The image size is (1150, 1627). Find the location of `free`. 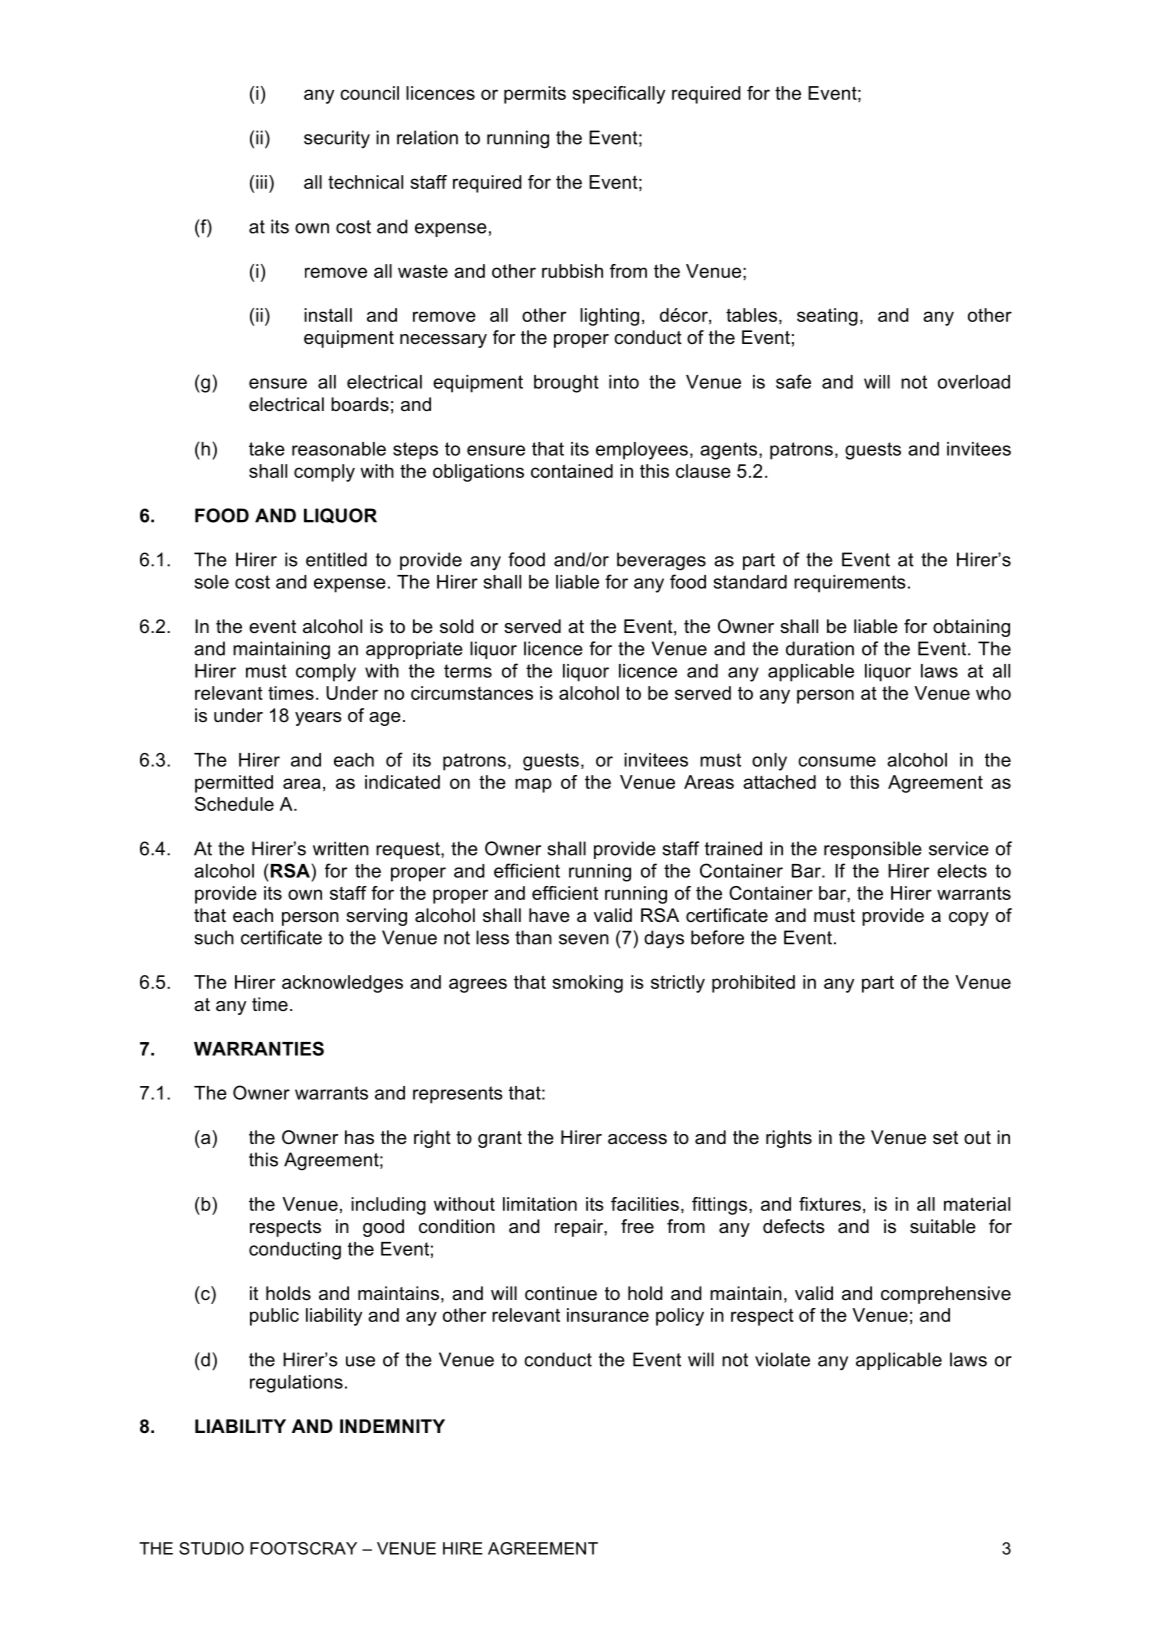

free is located at coordinates (637, 1226).
